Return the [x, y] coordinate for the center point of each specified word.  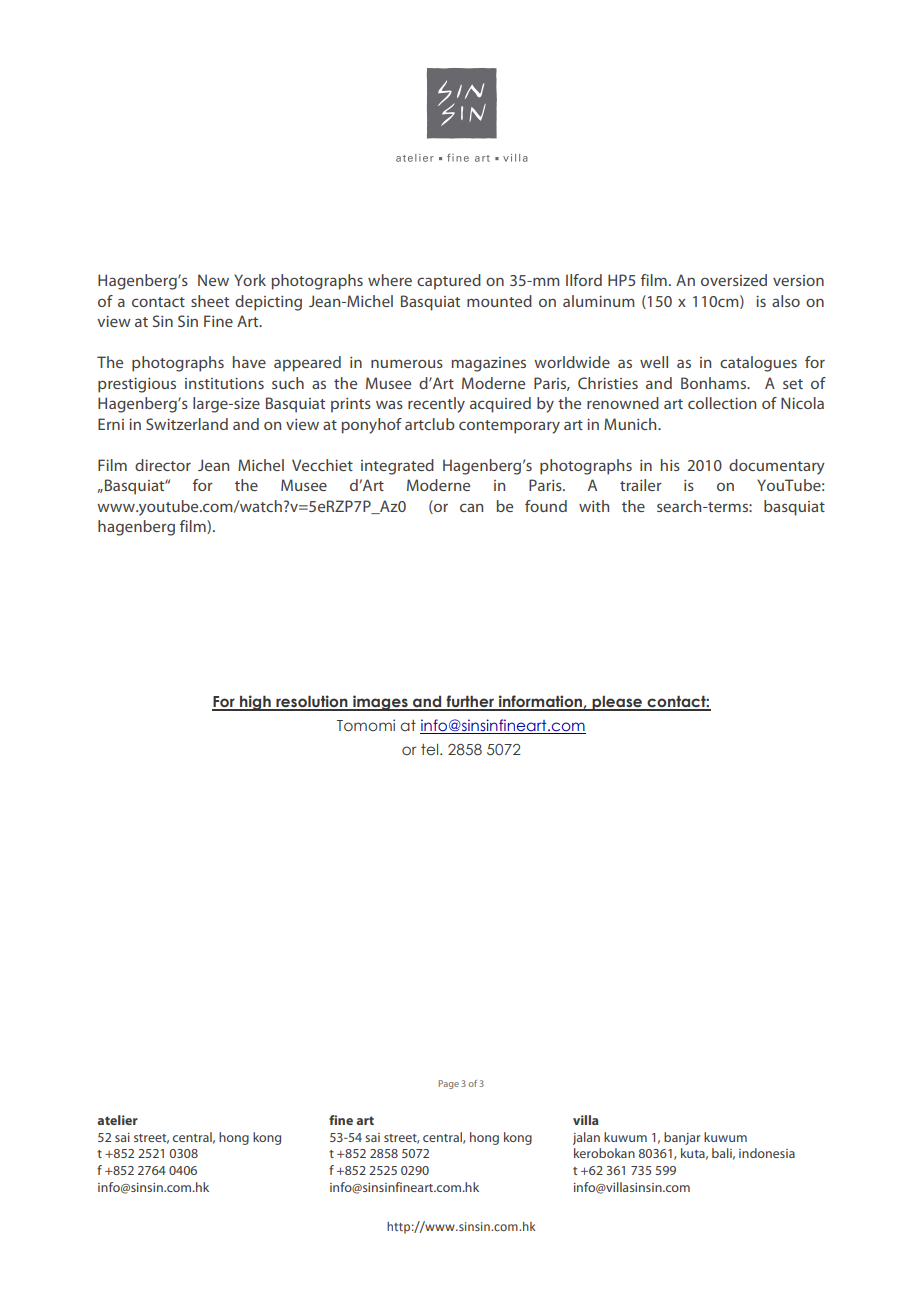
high [255, 703]
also [786, 301]
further [470, 702]
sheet [210, 301]
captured [449, 282]
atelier [117, 1120]
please [617, 703]
